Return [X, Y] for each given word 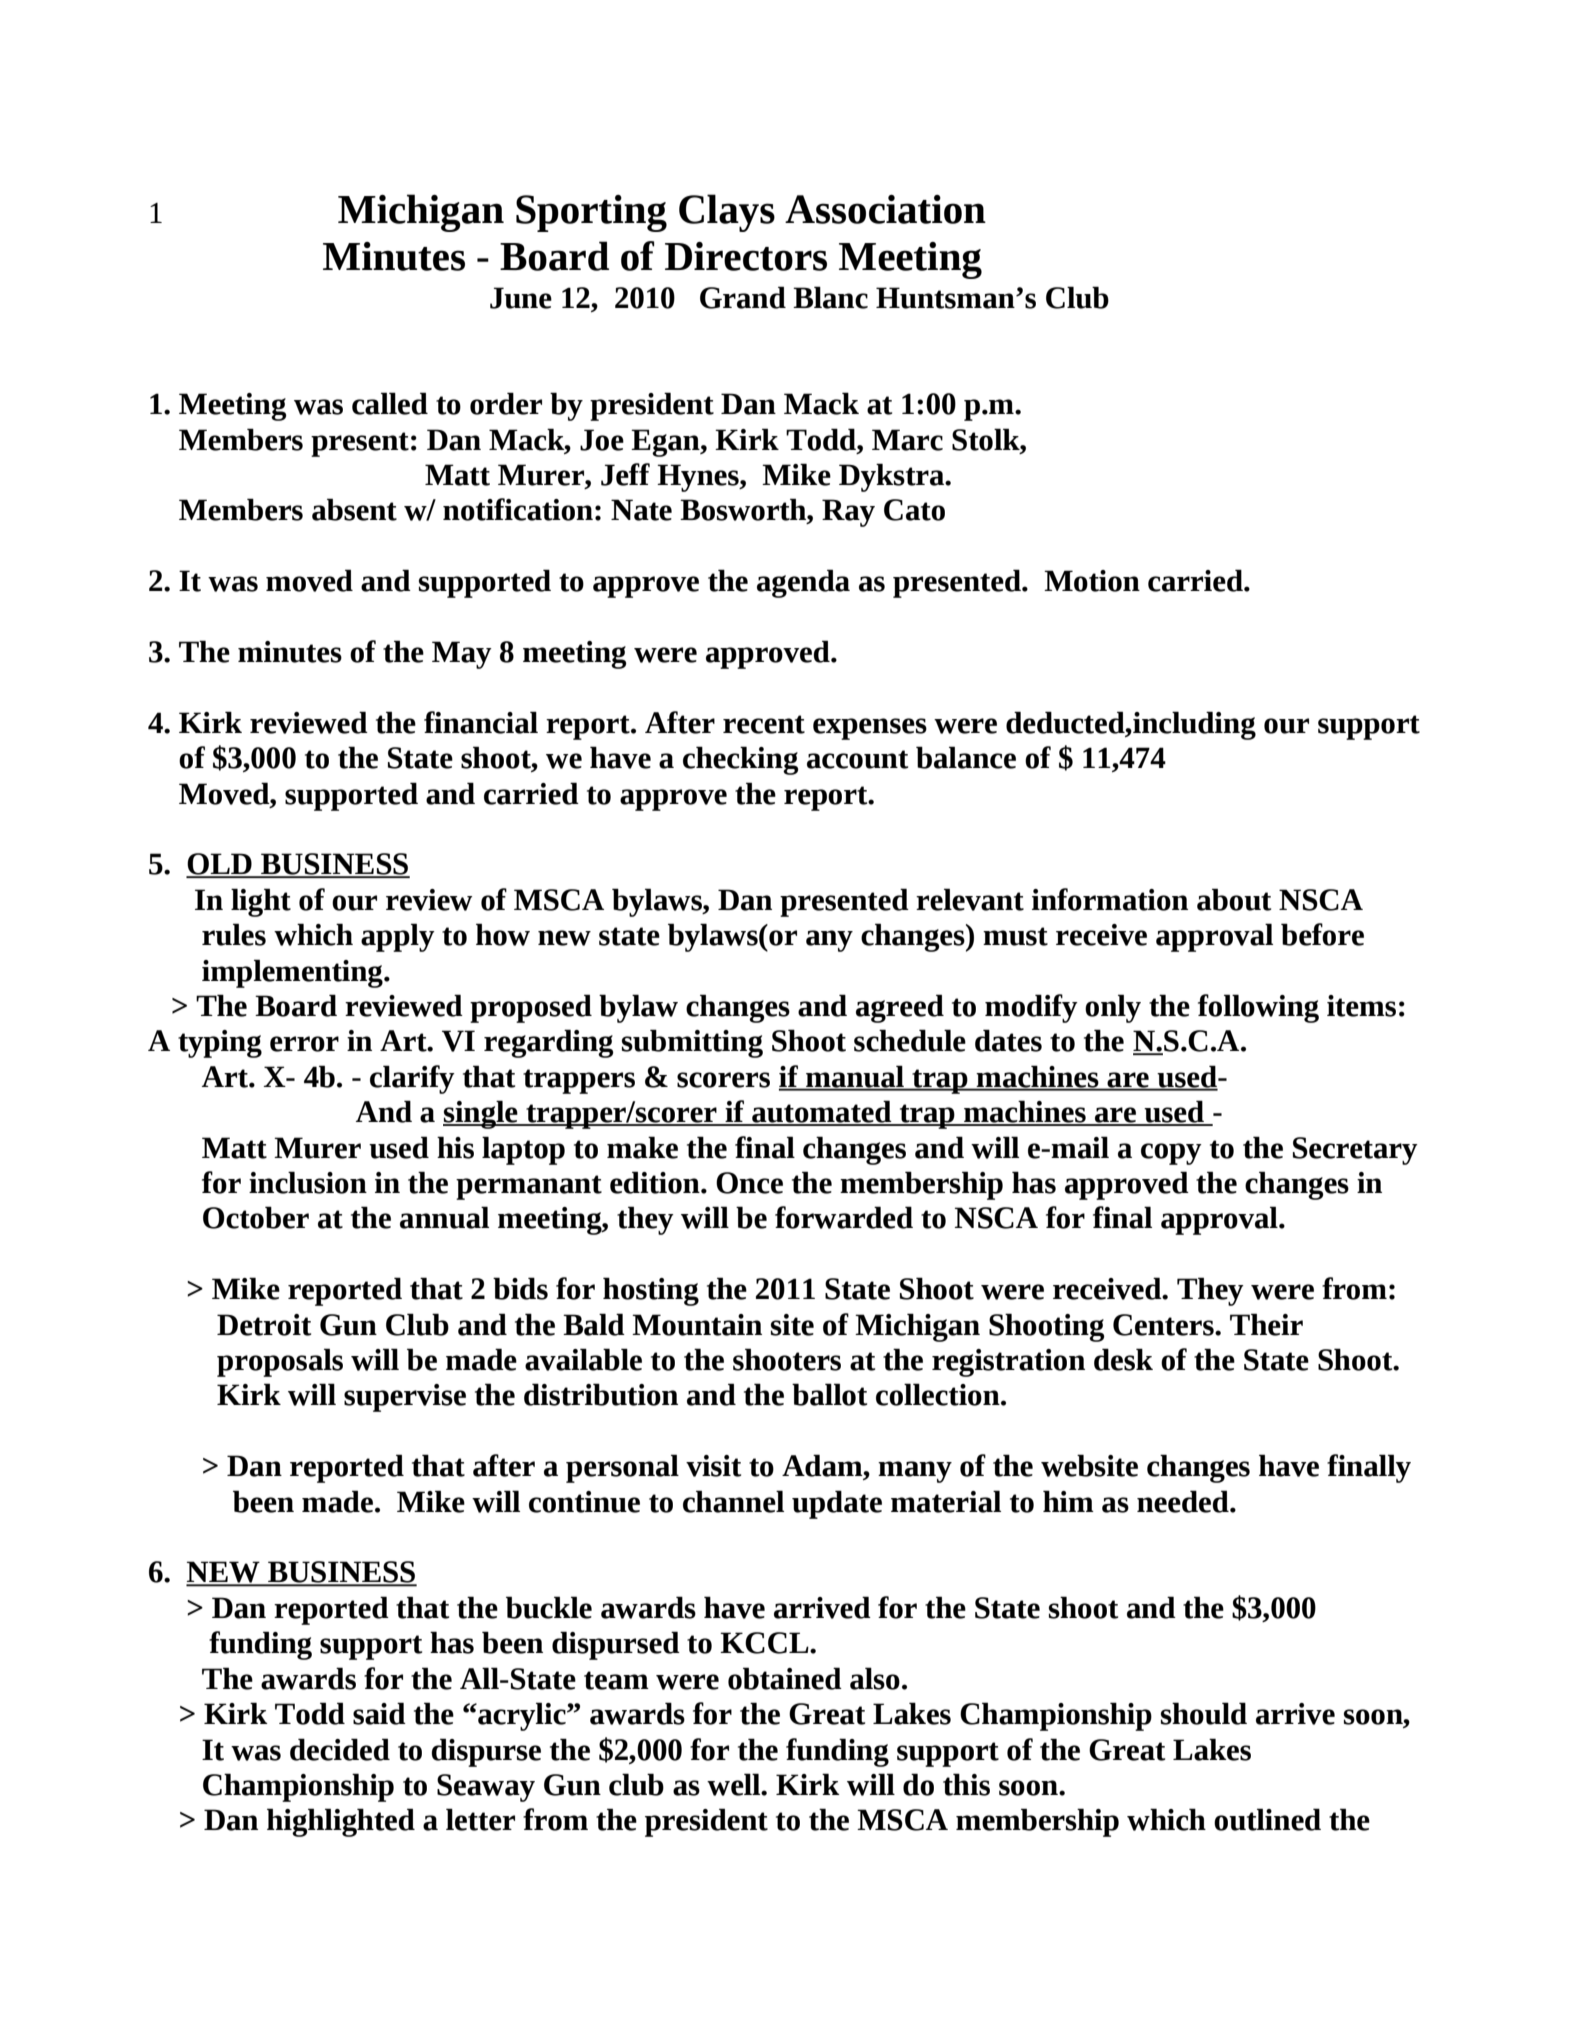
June [521, 298]
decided [340, 1749]
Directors [746, 256]
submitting [692, 1043]
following [1258, 1008]
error [304, 1044]
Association [885, 209]
